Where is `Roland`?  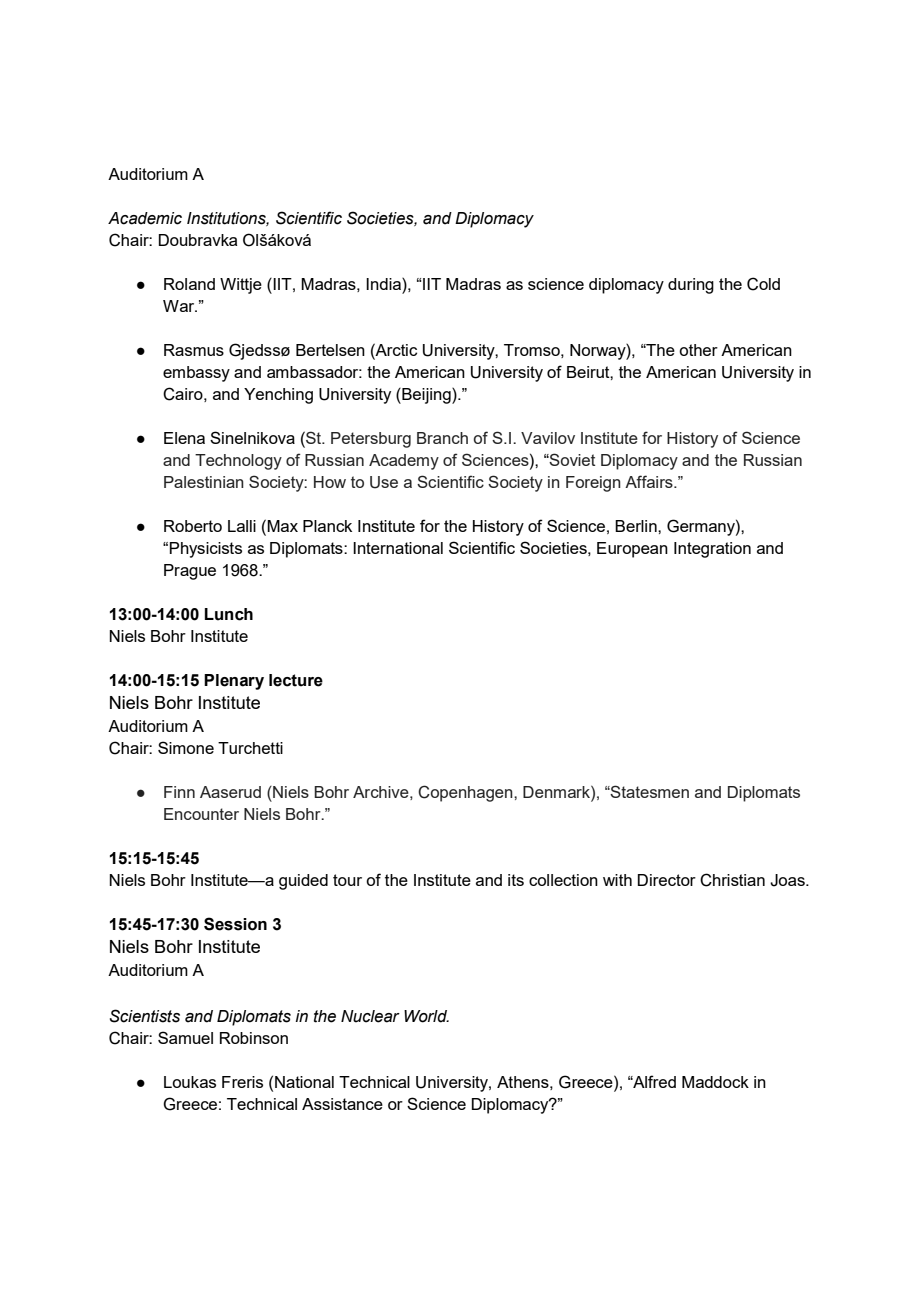 Roland is located at coordinates (189, 284).
